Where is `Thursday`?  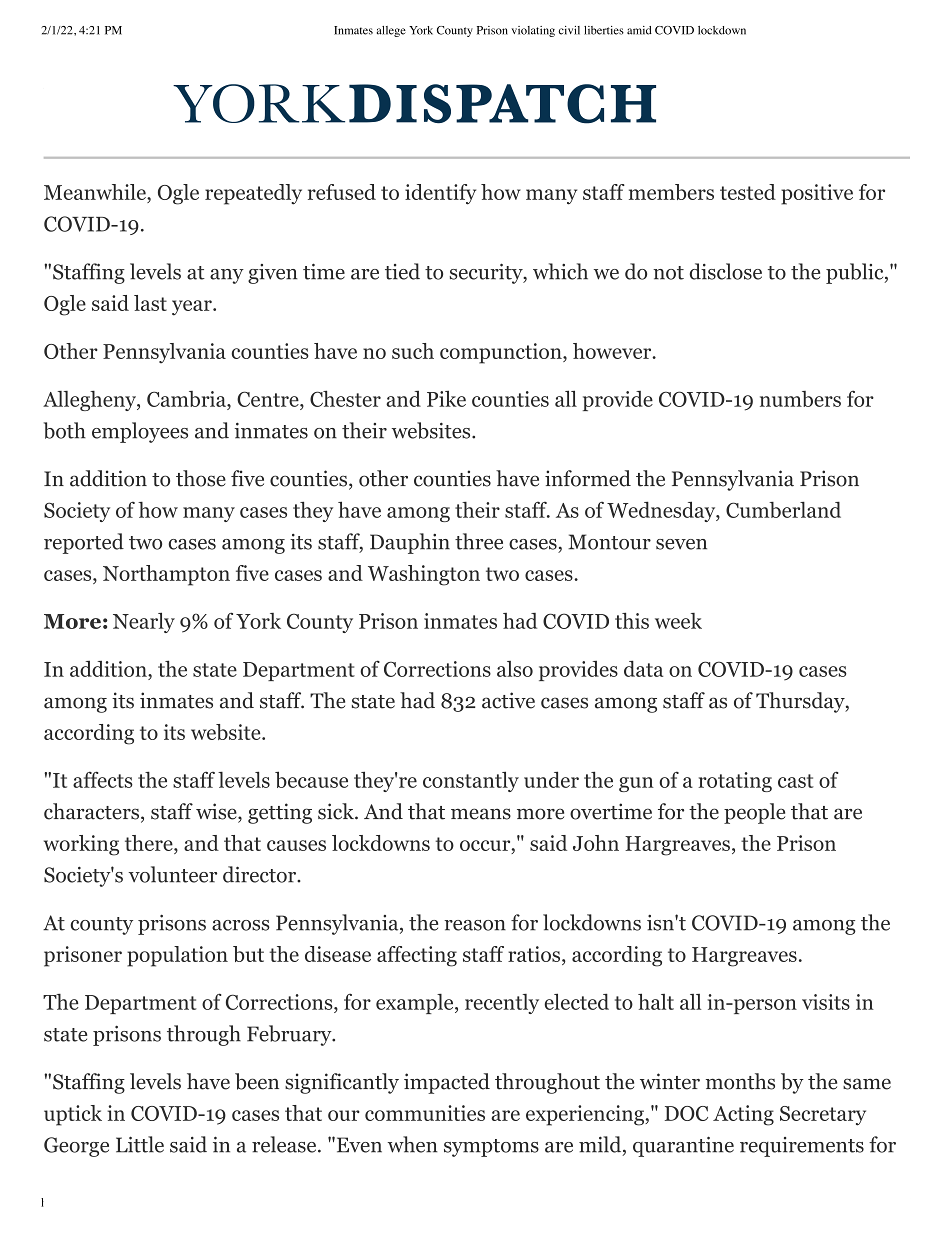 Thursday is located at coordinates (801, 702).
